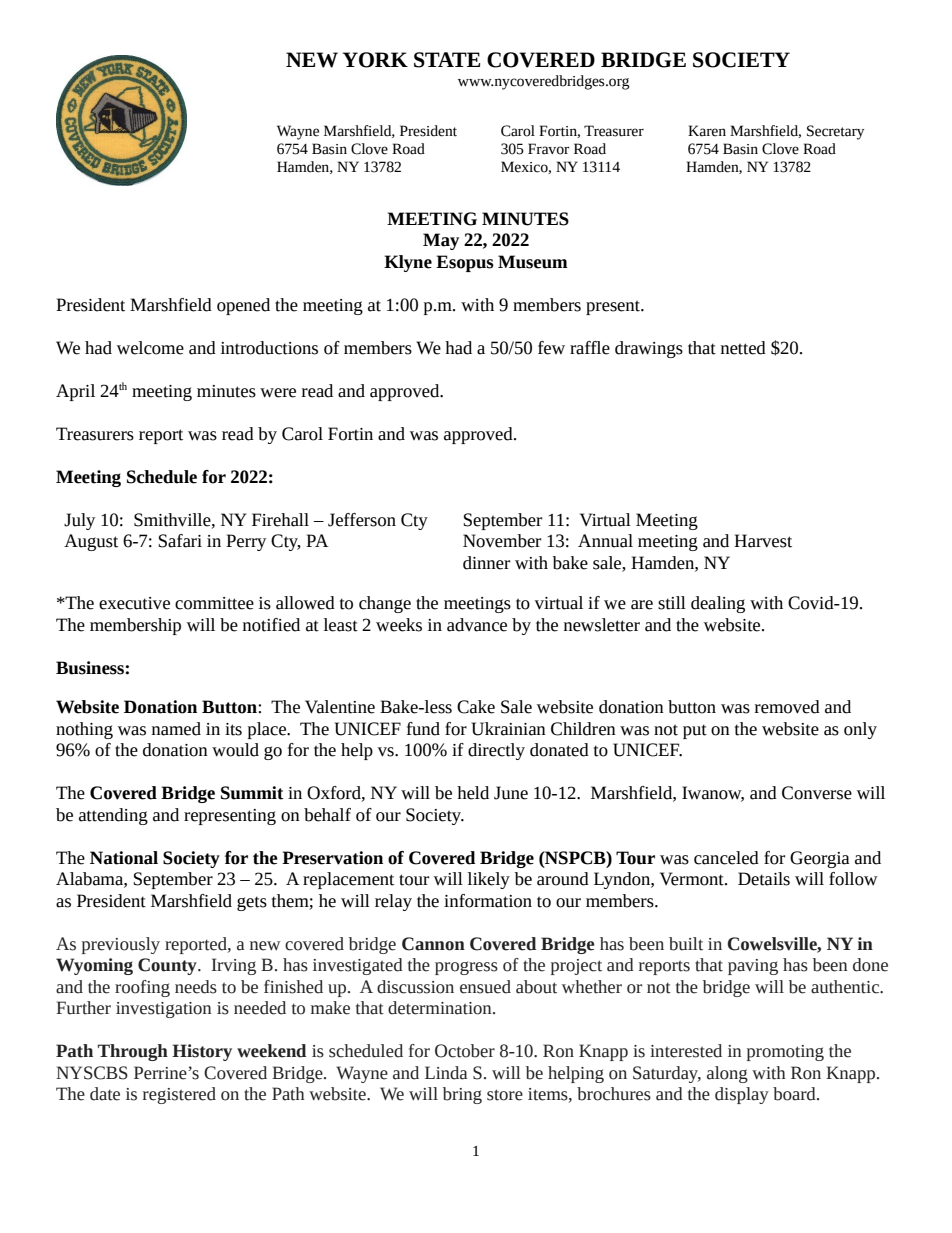 The image size is (952, 1233). Describe the element at coordinates (835, 132) in the screenshot. I see `Secretary` at that location.
